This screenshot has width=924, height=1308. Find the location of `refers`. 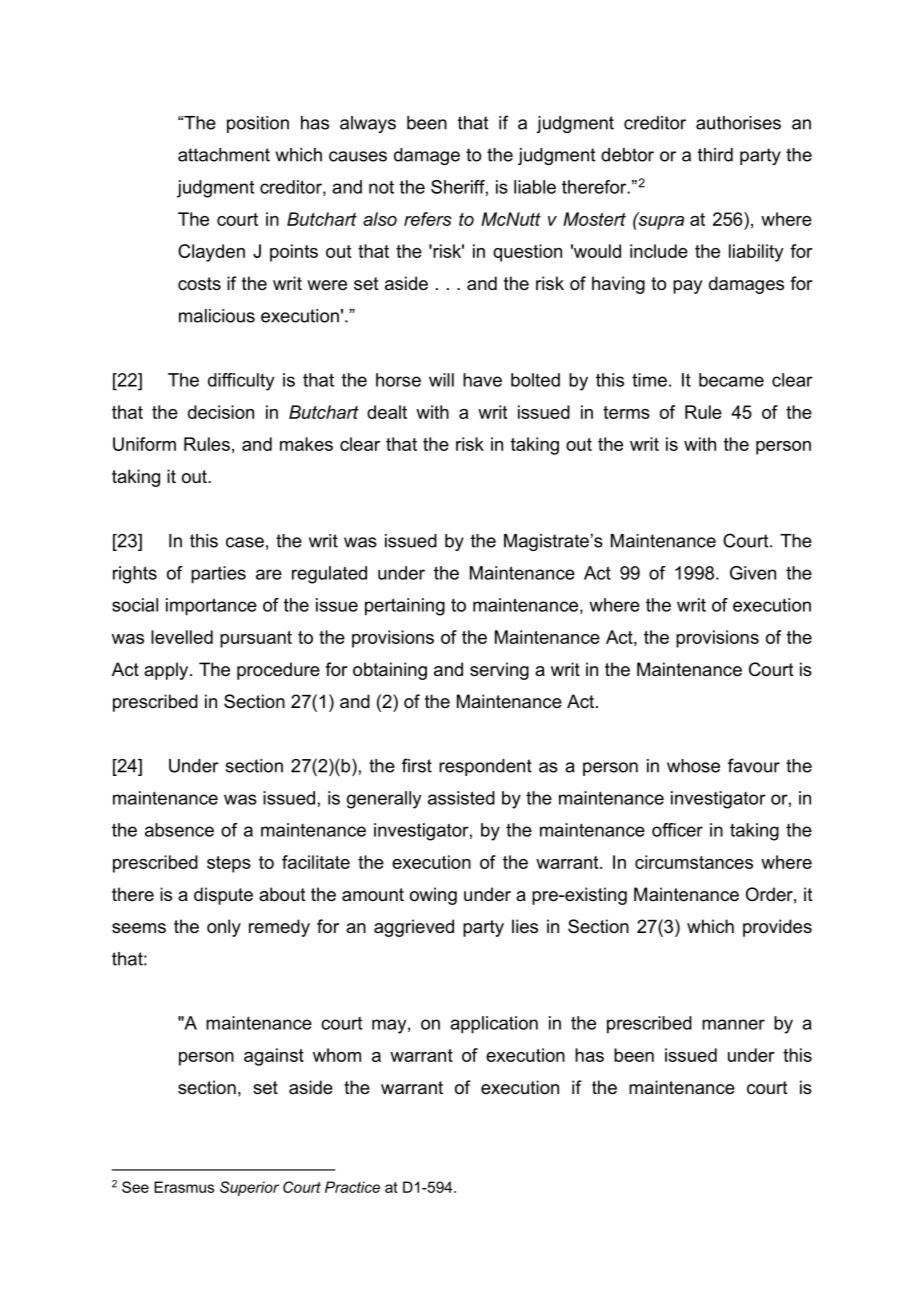

refers is located at coordinates (428, 219).
